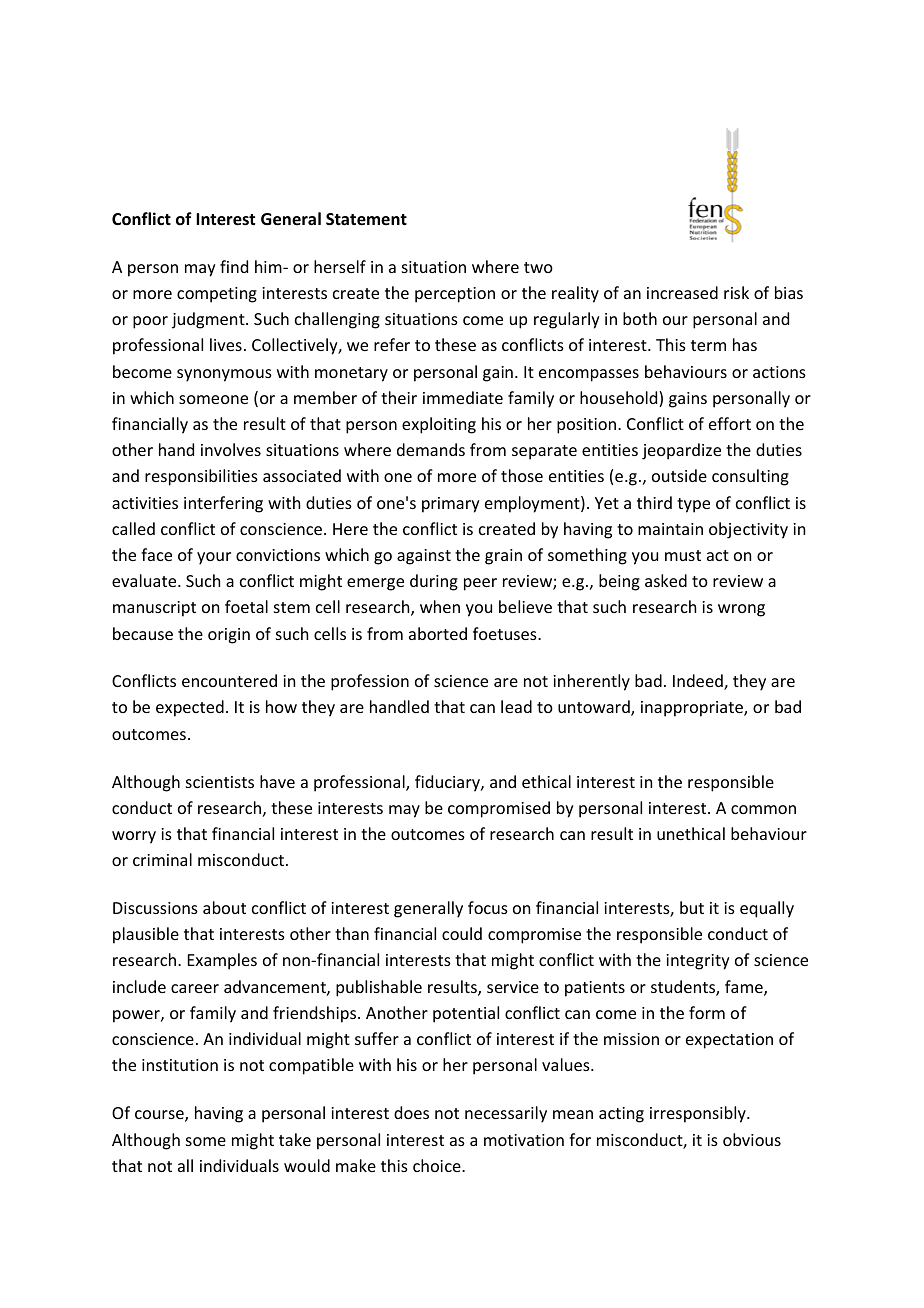  What do you see at coordinates (692, 907) in the image?
I see `but` at bounding box center [692, 907].
